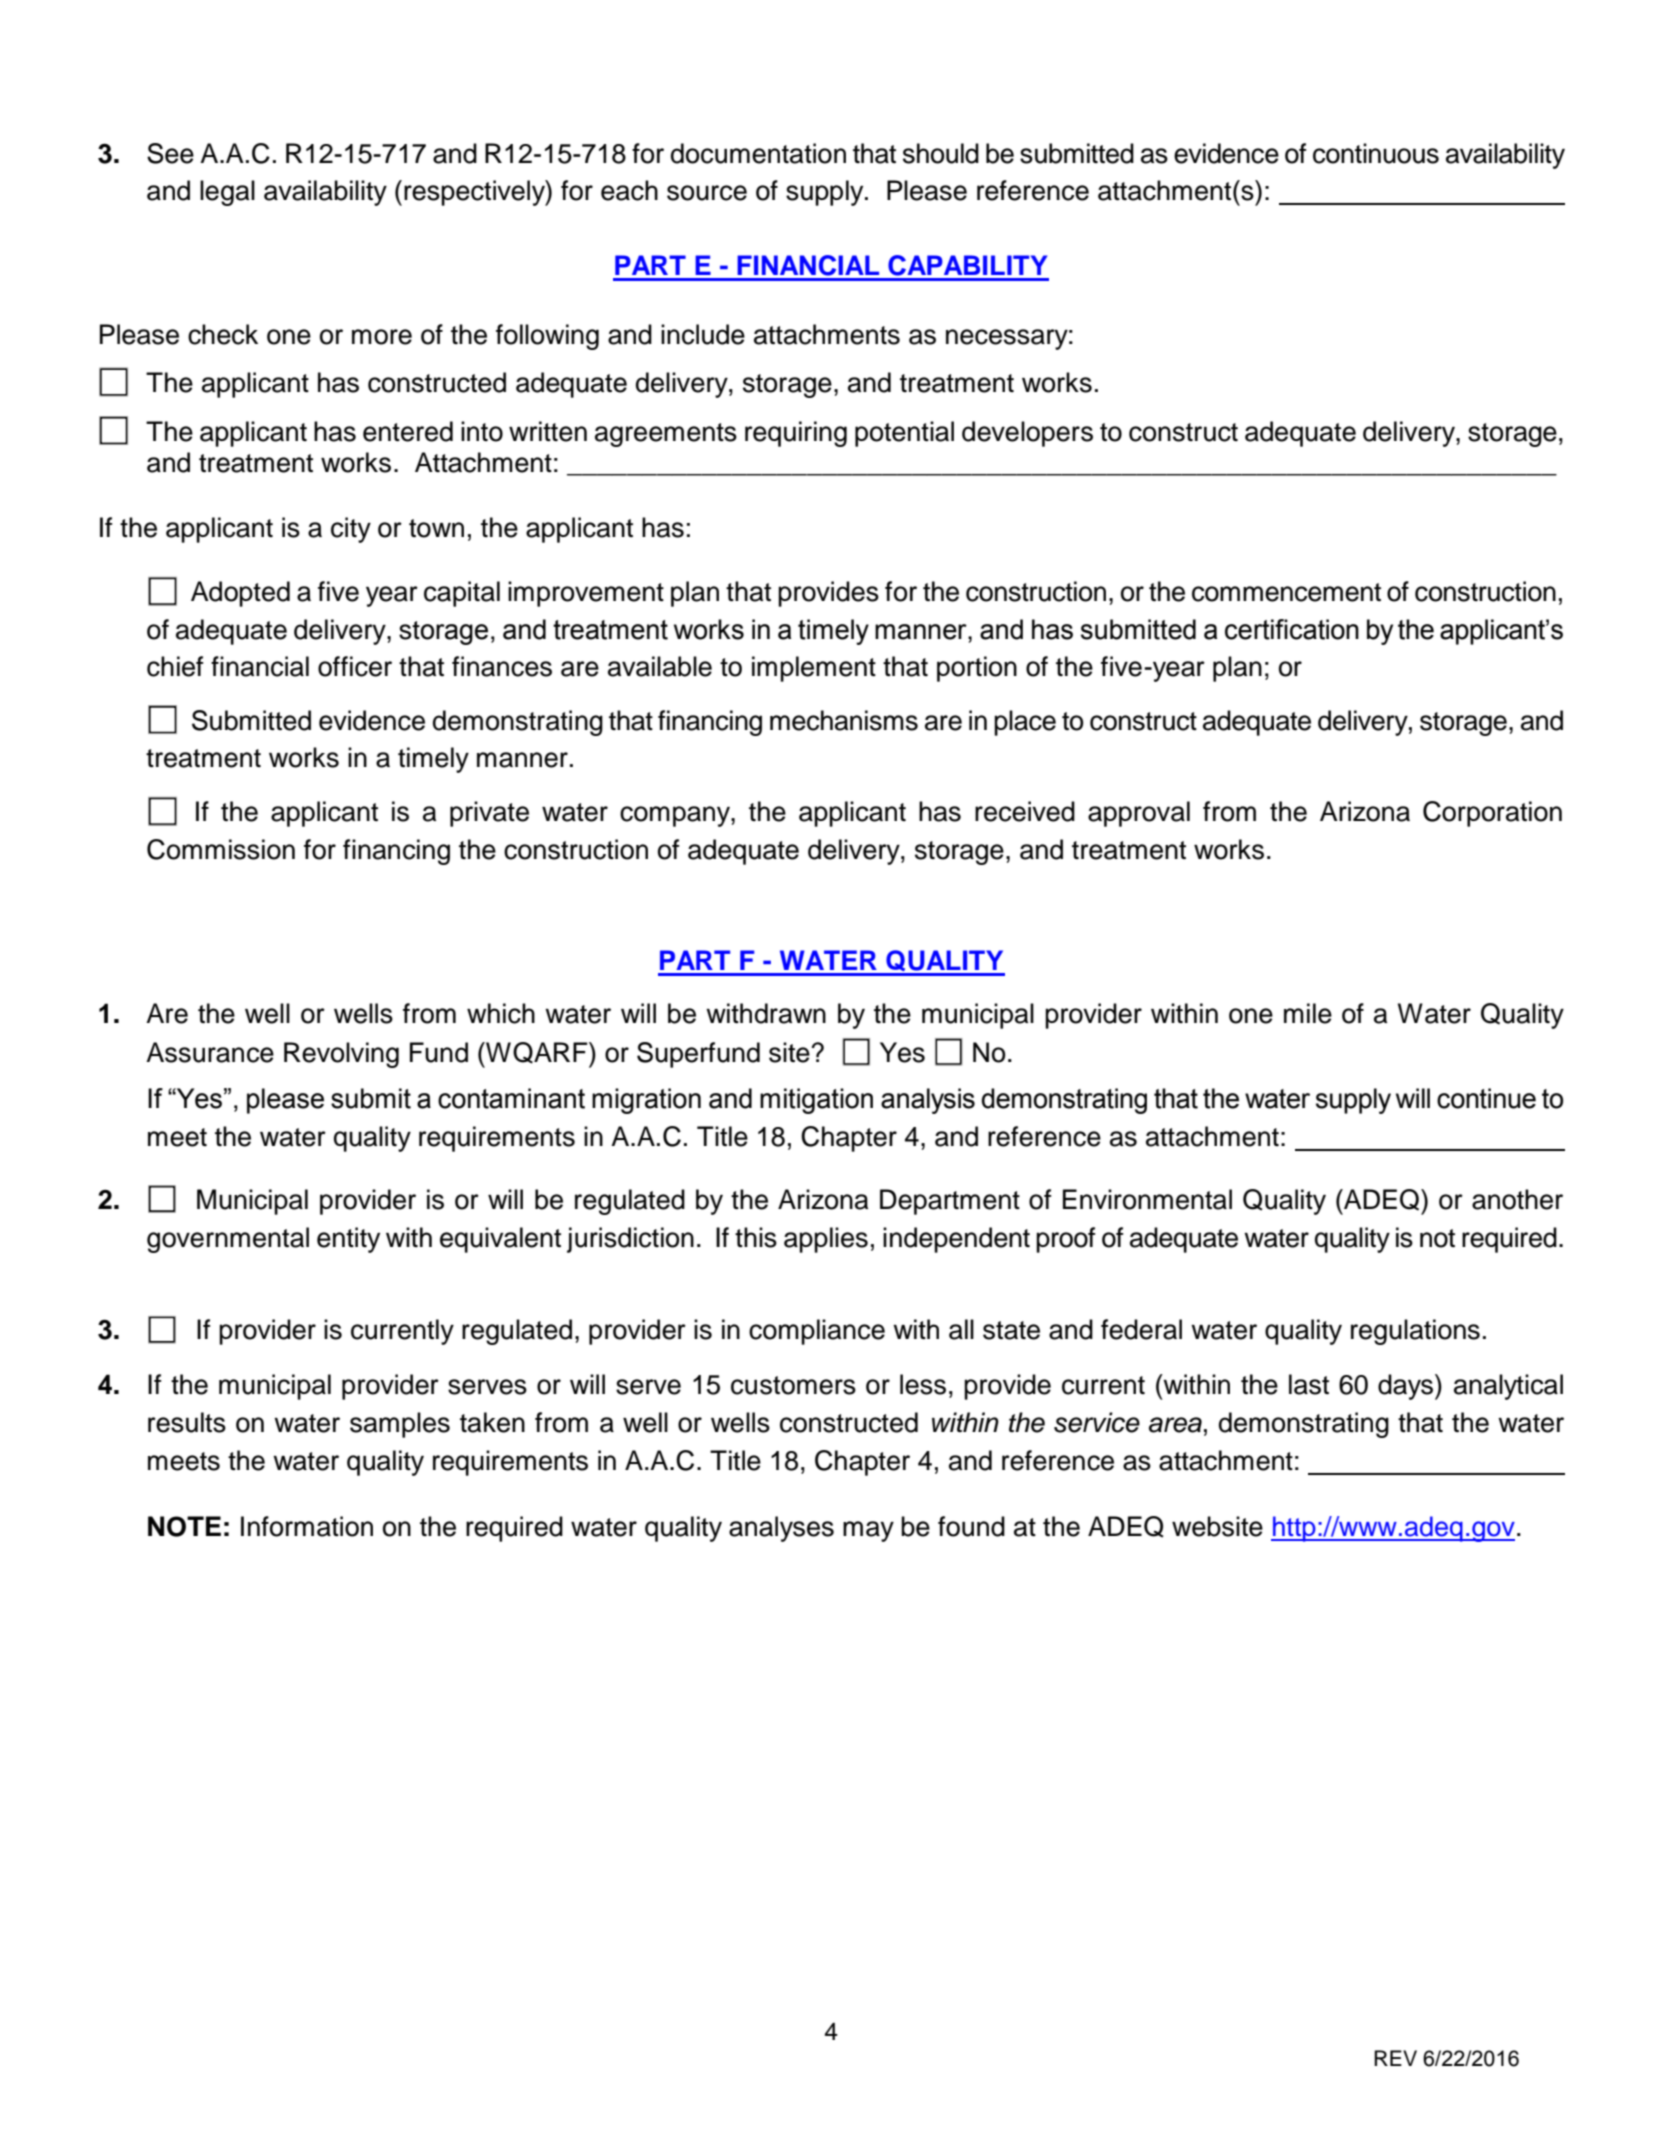  What do you see at coordinates (221, 849) in the screenshot?
I see `Commission` at bounding box center [221, 849].
